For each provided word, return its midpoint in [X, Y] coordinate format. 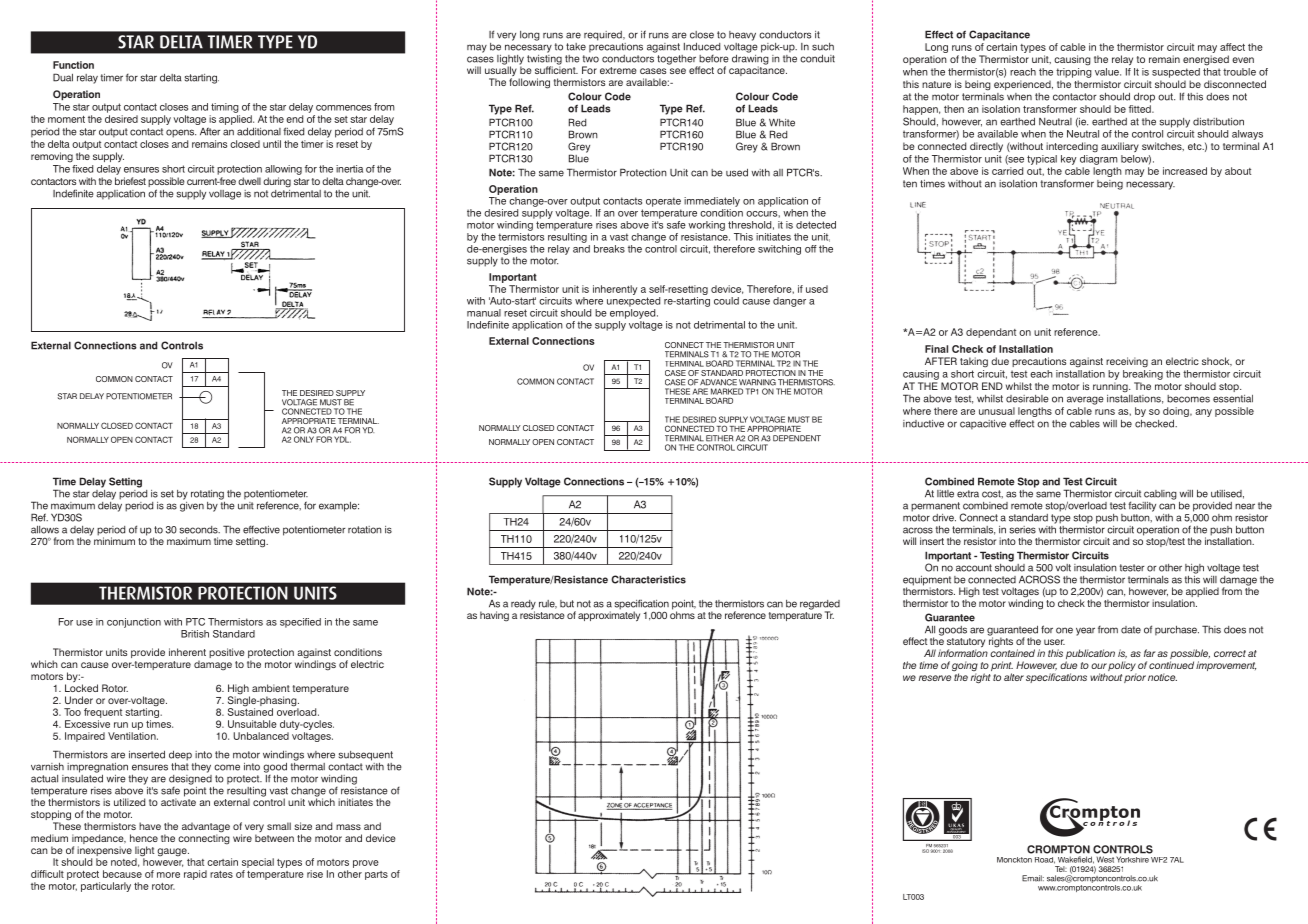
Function [73, 65]
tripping [1074, 73]
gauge [173, 852]
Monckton [1014, 860]
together [676, 59]
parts [376, 875]
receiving [1127, 362]
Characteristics [648, 579]
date [1131, 630]
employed [634, 314]
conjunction [134, 623]
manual [484, 313]
